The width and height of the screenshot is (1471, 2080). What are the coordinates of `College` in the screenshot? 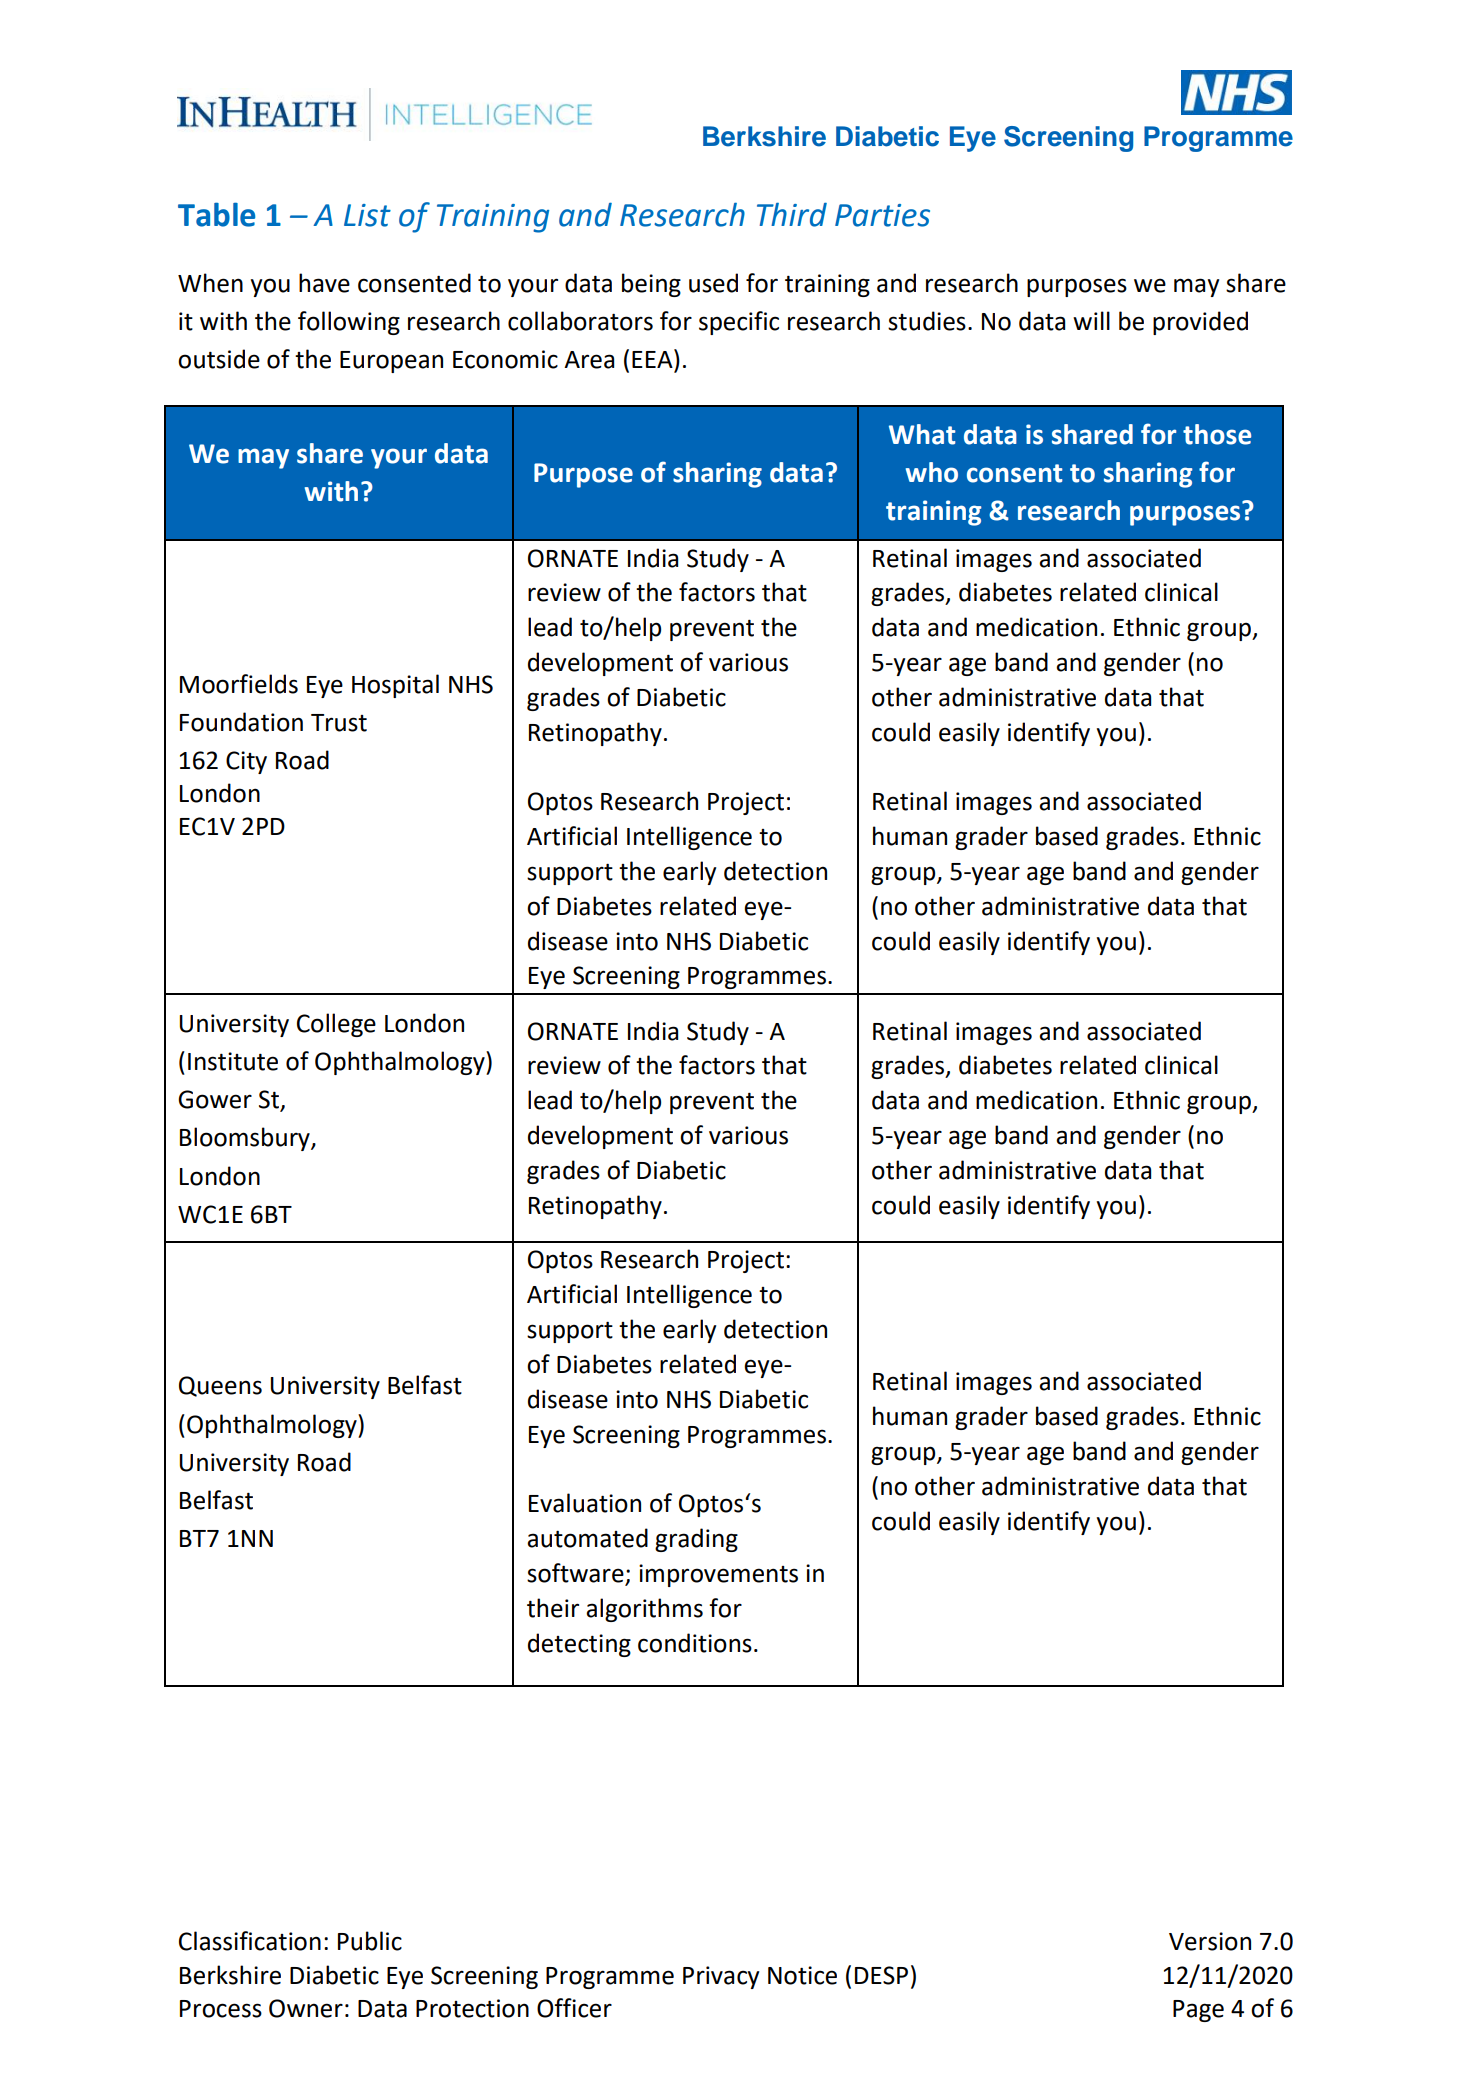 It's located at (336, 1025).
